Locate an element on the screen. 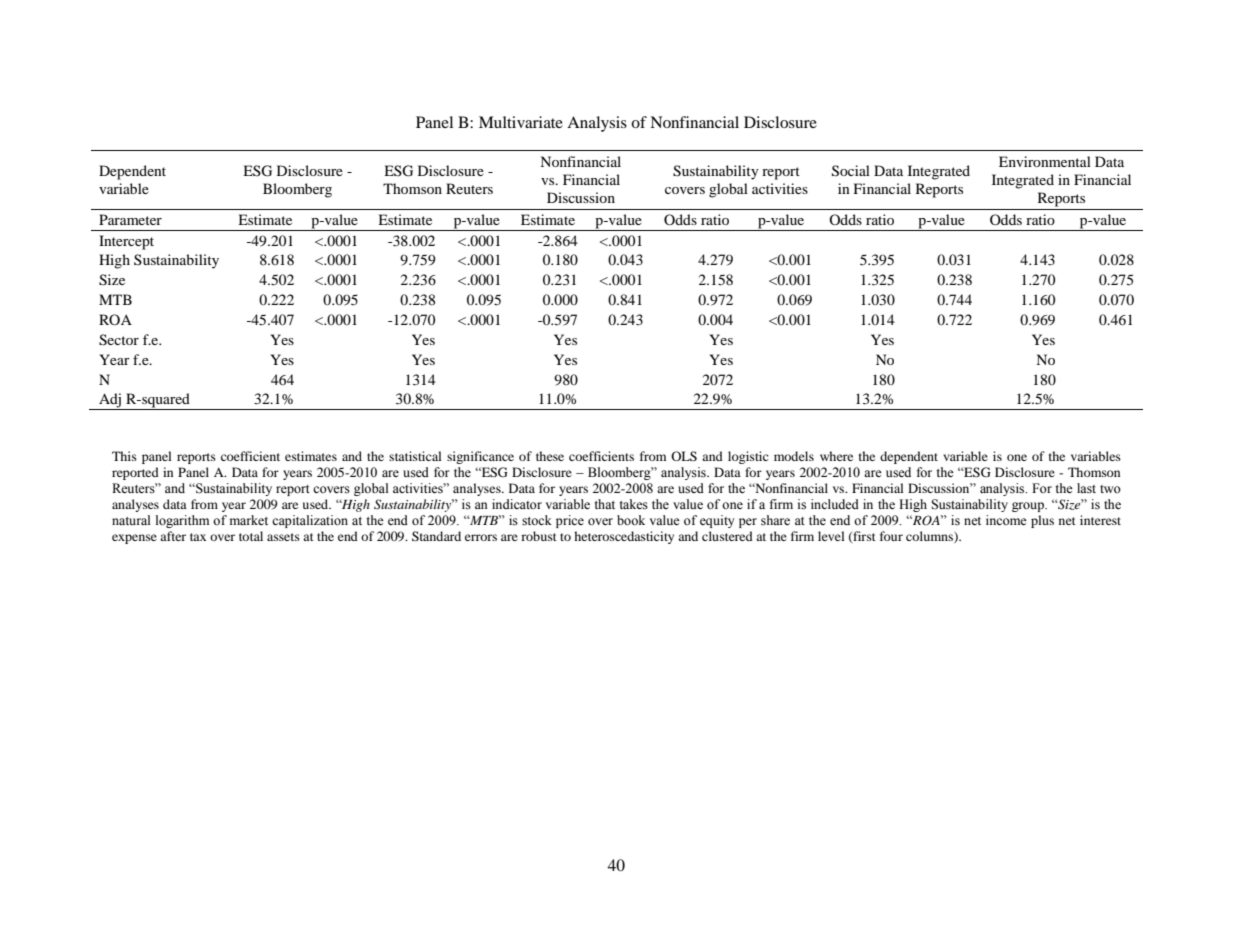 Image resolution: width=1233 pixels, height=952 pixels. Environmental is located at coordinates (1045, 161).
